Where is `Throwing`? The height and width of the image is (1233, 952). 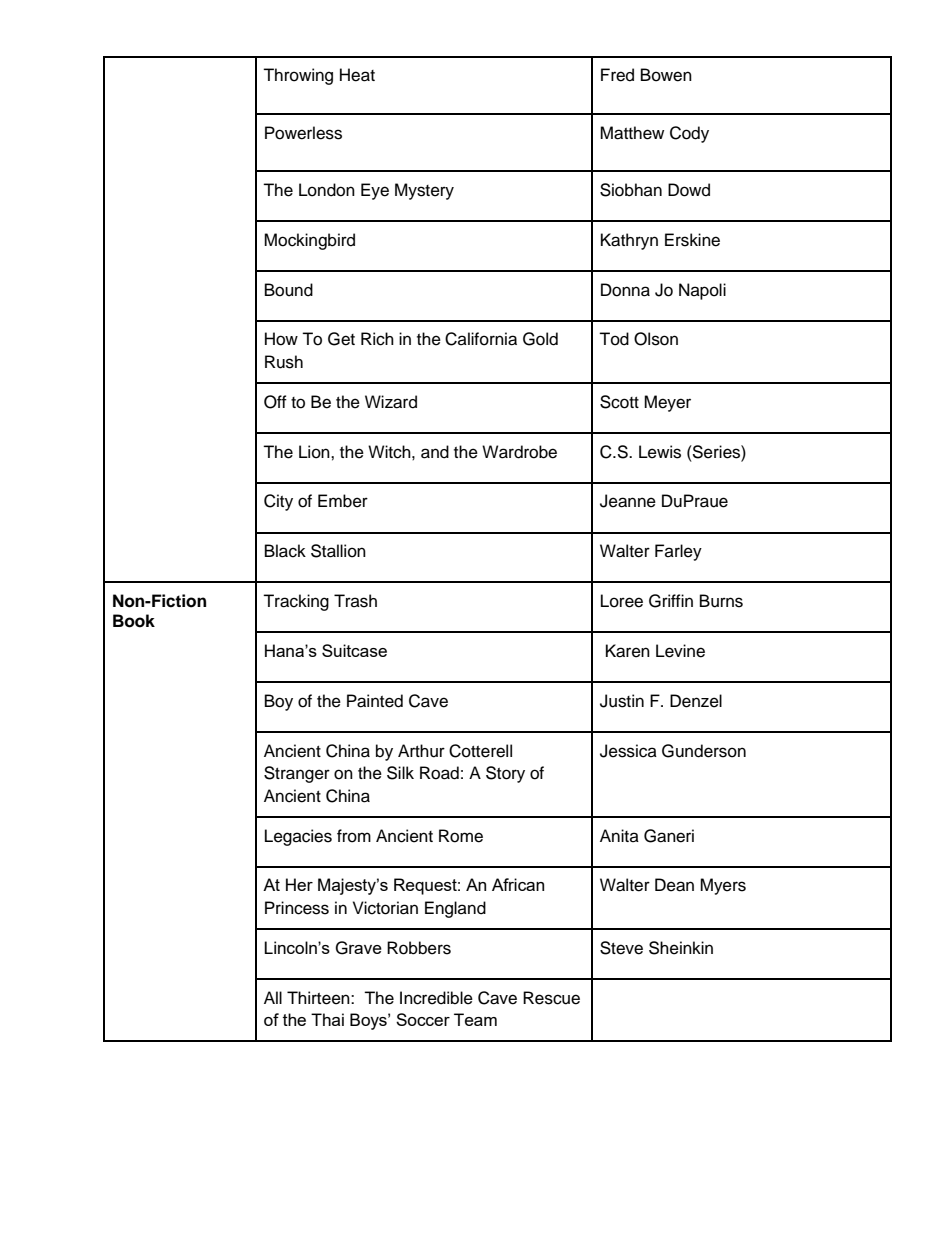
Throwing is located at coordinates (298, 76).
